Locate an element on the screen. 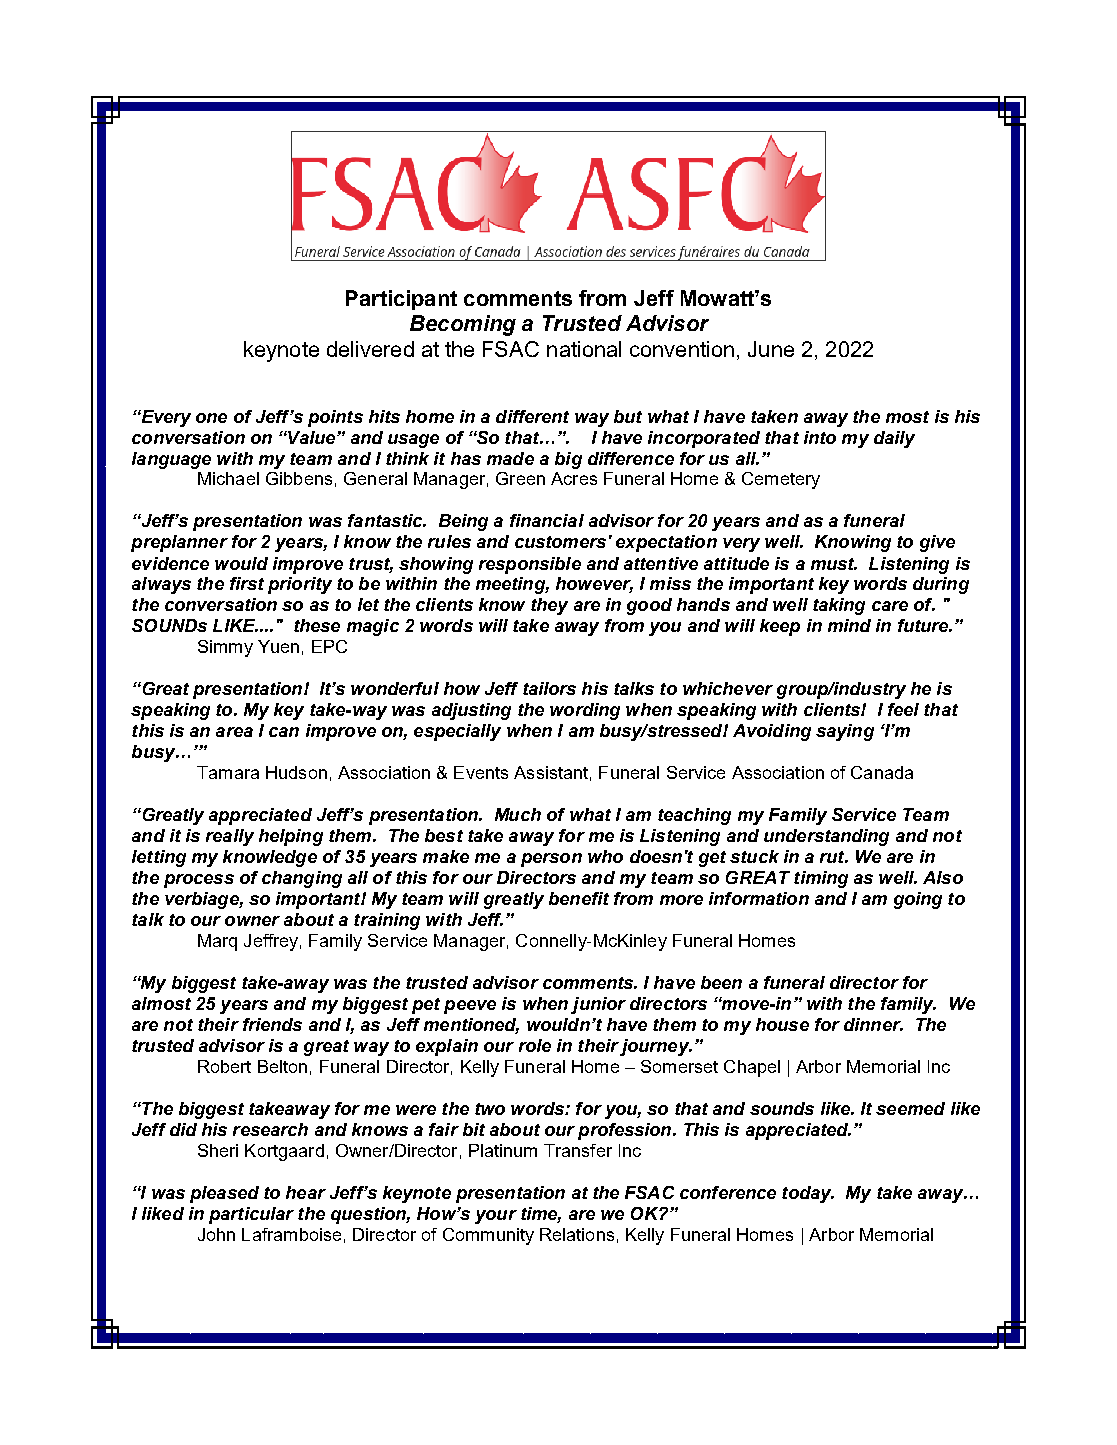 The height and width of the screenshot is (1445, 1117). benefit is located at coordinates (579, 898).
